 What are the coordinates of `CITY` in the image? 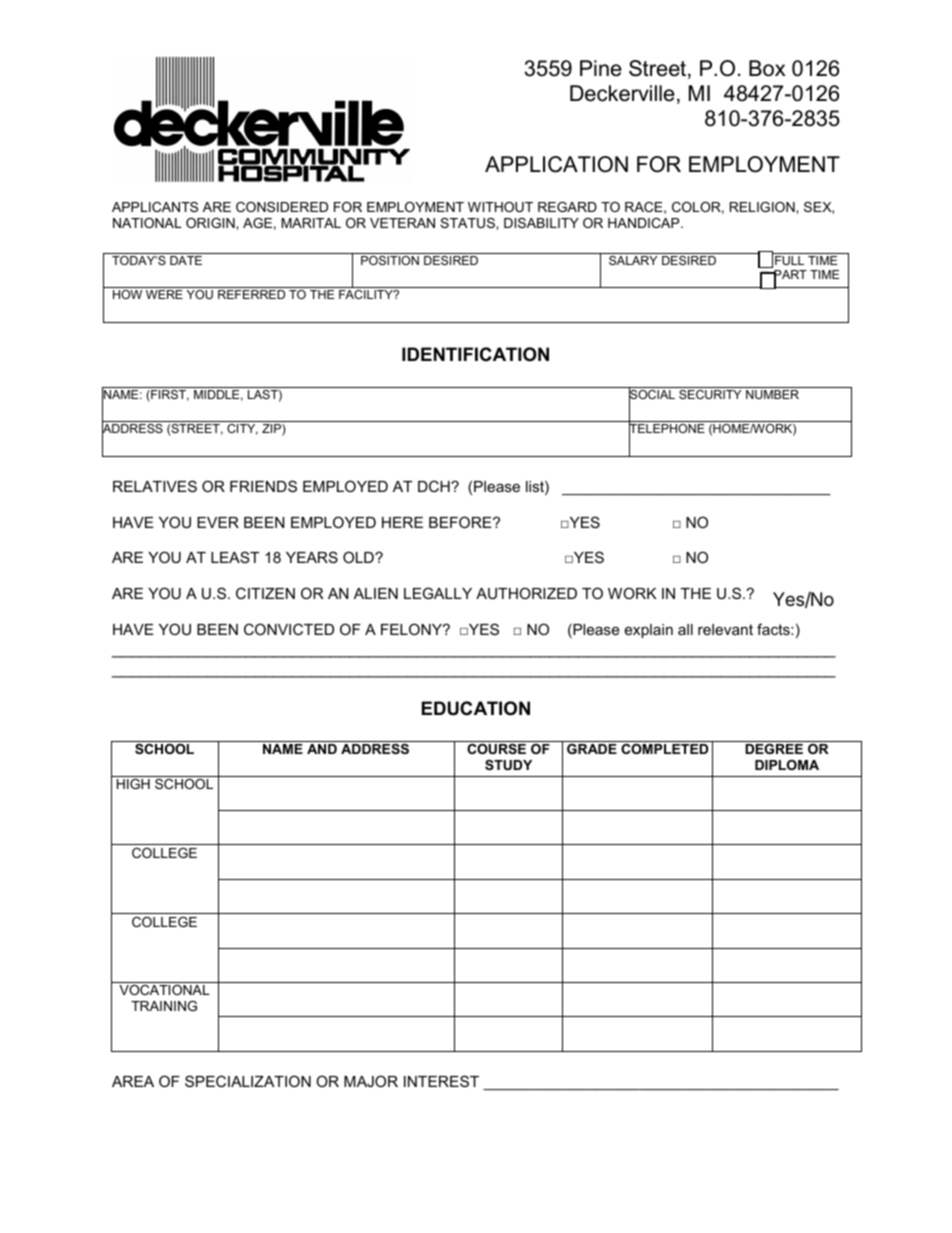 It's located at (242, 429).
